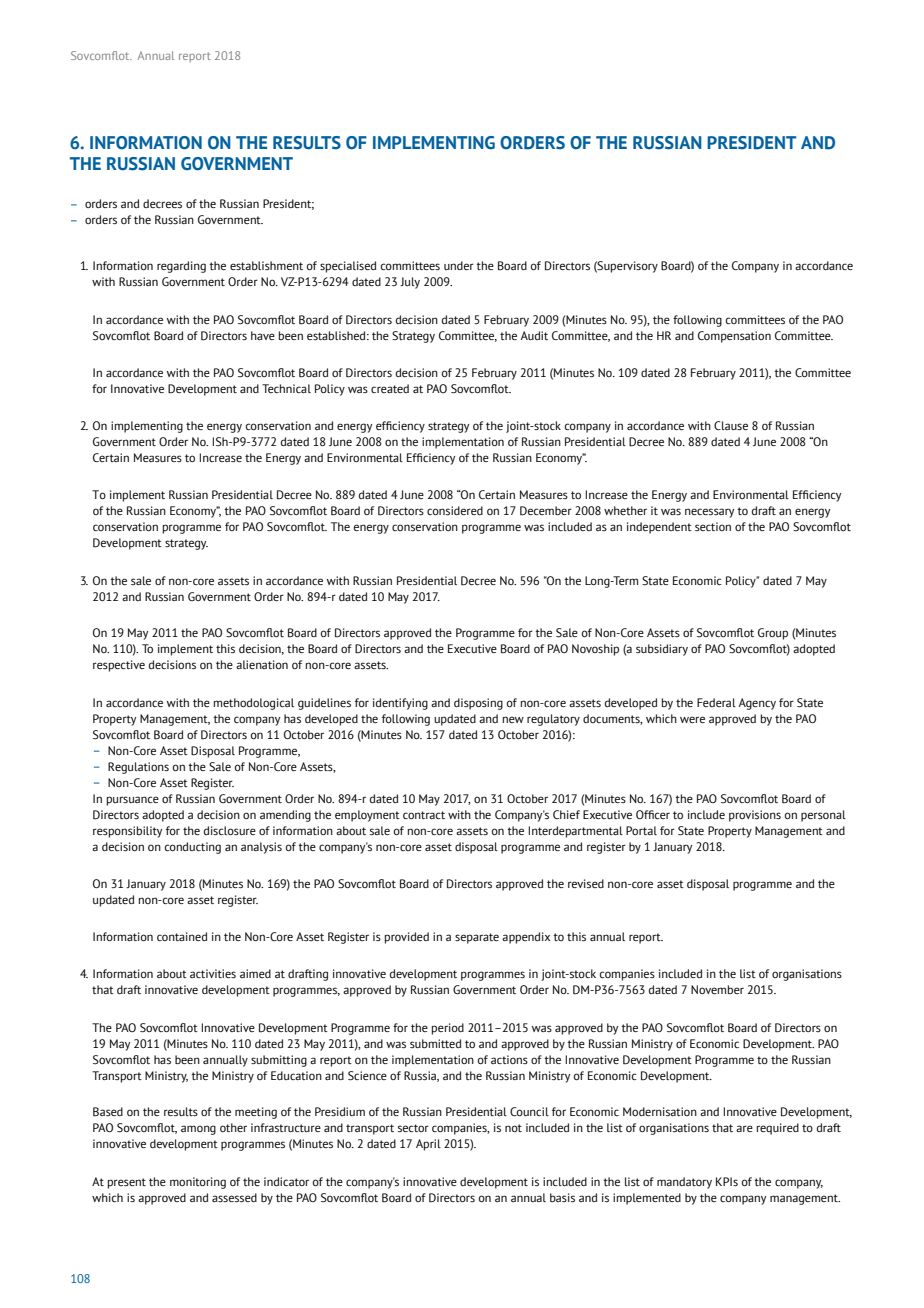  Describe the element at coordinates (734, 337) in the screenshot. I see `Compensation` at that location.
